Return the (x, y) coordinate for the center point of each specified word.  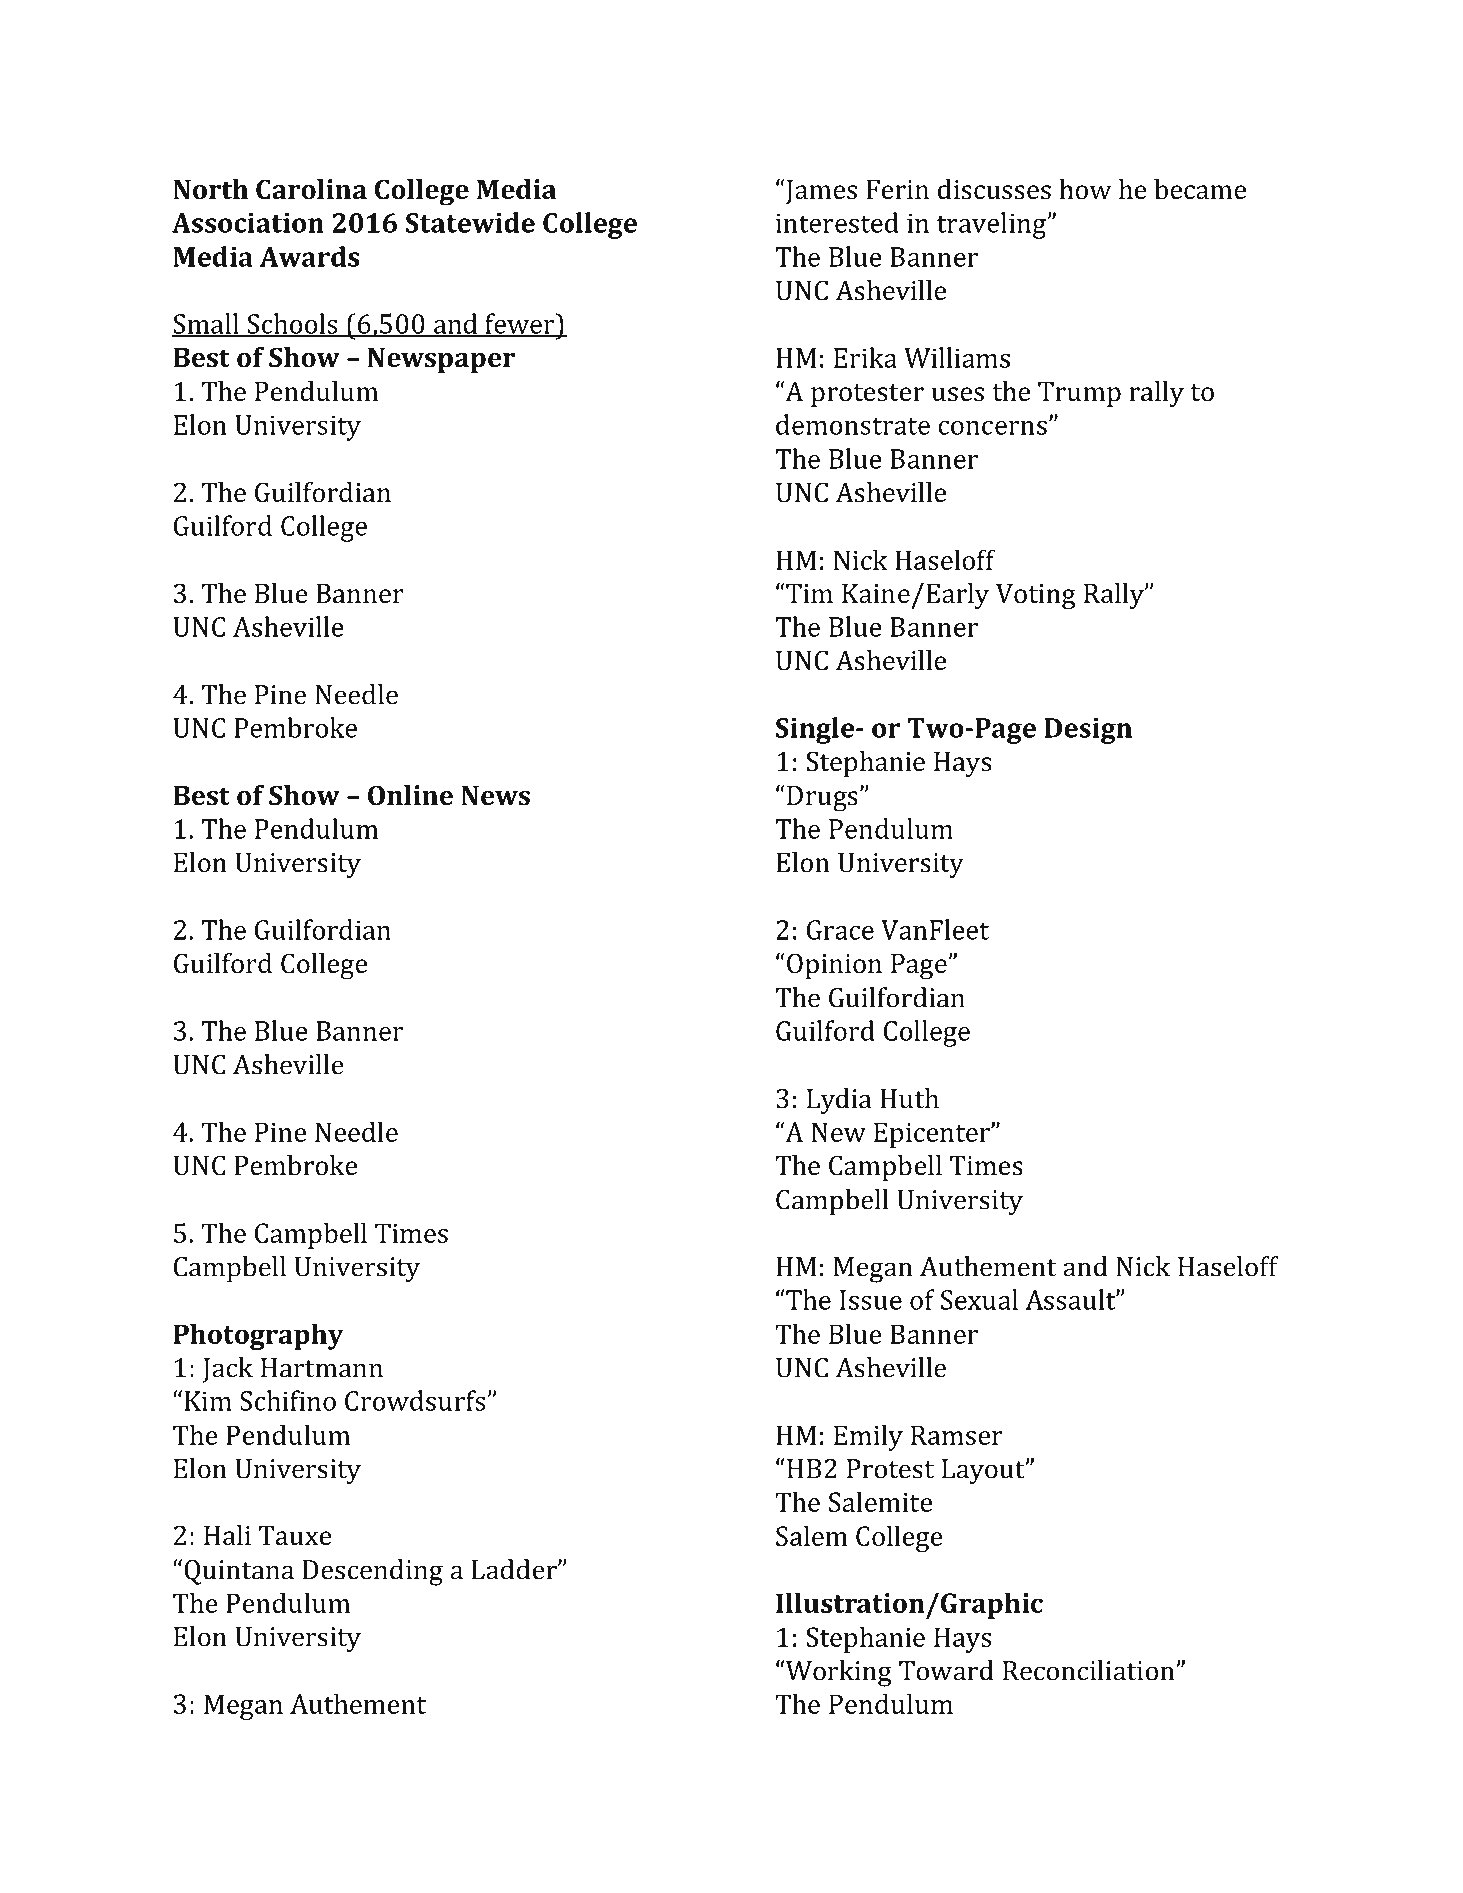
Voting (1036, 597)
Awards (310, 256)
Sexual (979, 1299)
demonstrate (853, 424)
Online (410, 795)
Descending (372, 1572)
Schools (292, 324)
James (820, 192)
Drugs (822, 799)
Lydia (839, 1101)
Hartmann (322, 1368)
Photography (258, 1336)
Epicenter (933, 1135)
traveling (992, 225)
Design (1088, 731)
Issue (871, 1300)
